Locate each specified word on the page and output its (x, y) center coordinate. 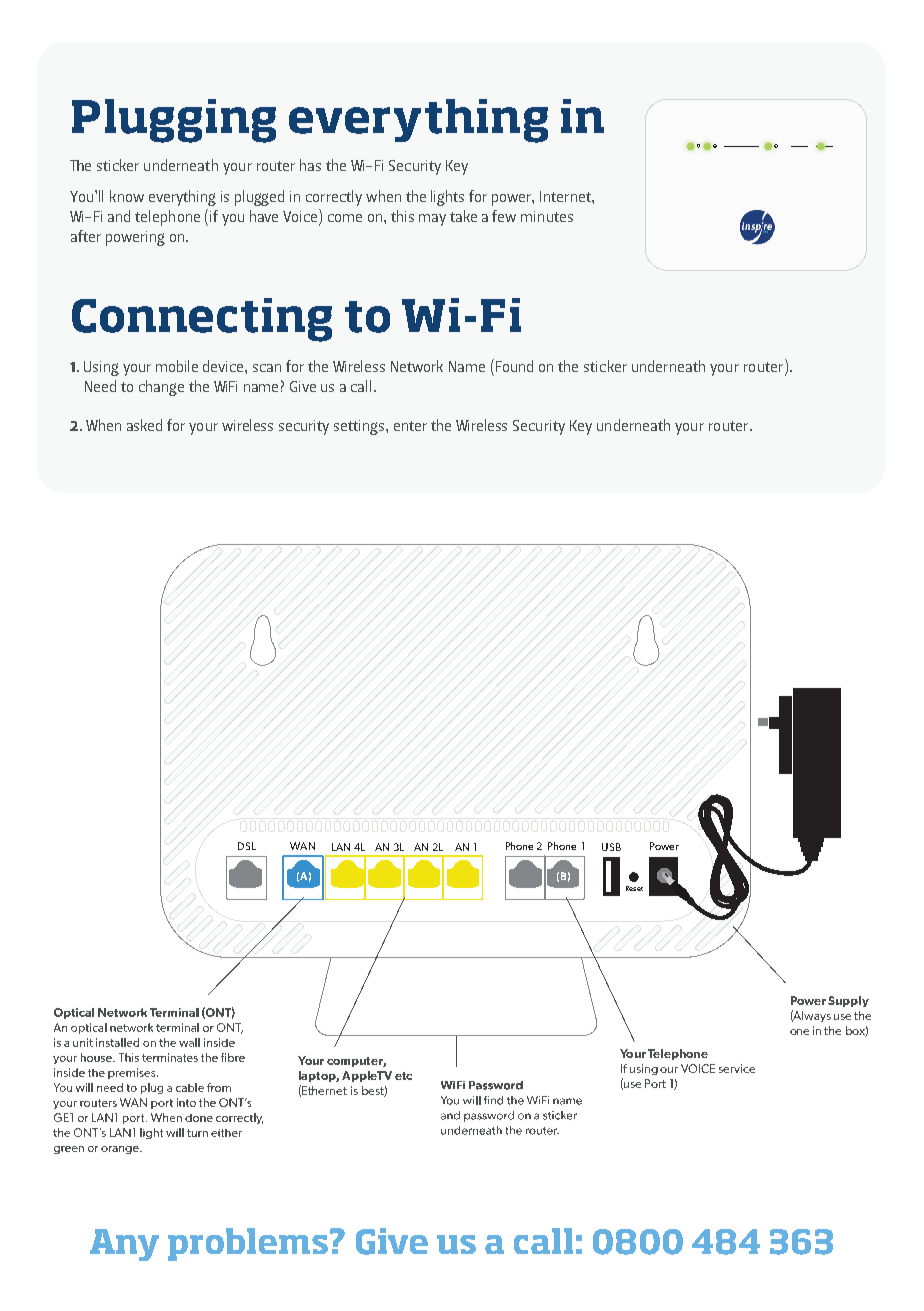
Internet (566, 196)
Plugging (174, 121)
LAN (341, 847)
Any (124, 1245)
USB (611, 847)
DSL (247, 846)
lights (447, 198)
